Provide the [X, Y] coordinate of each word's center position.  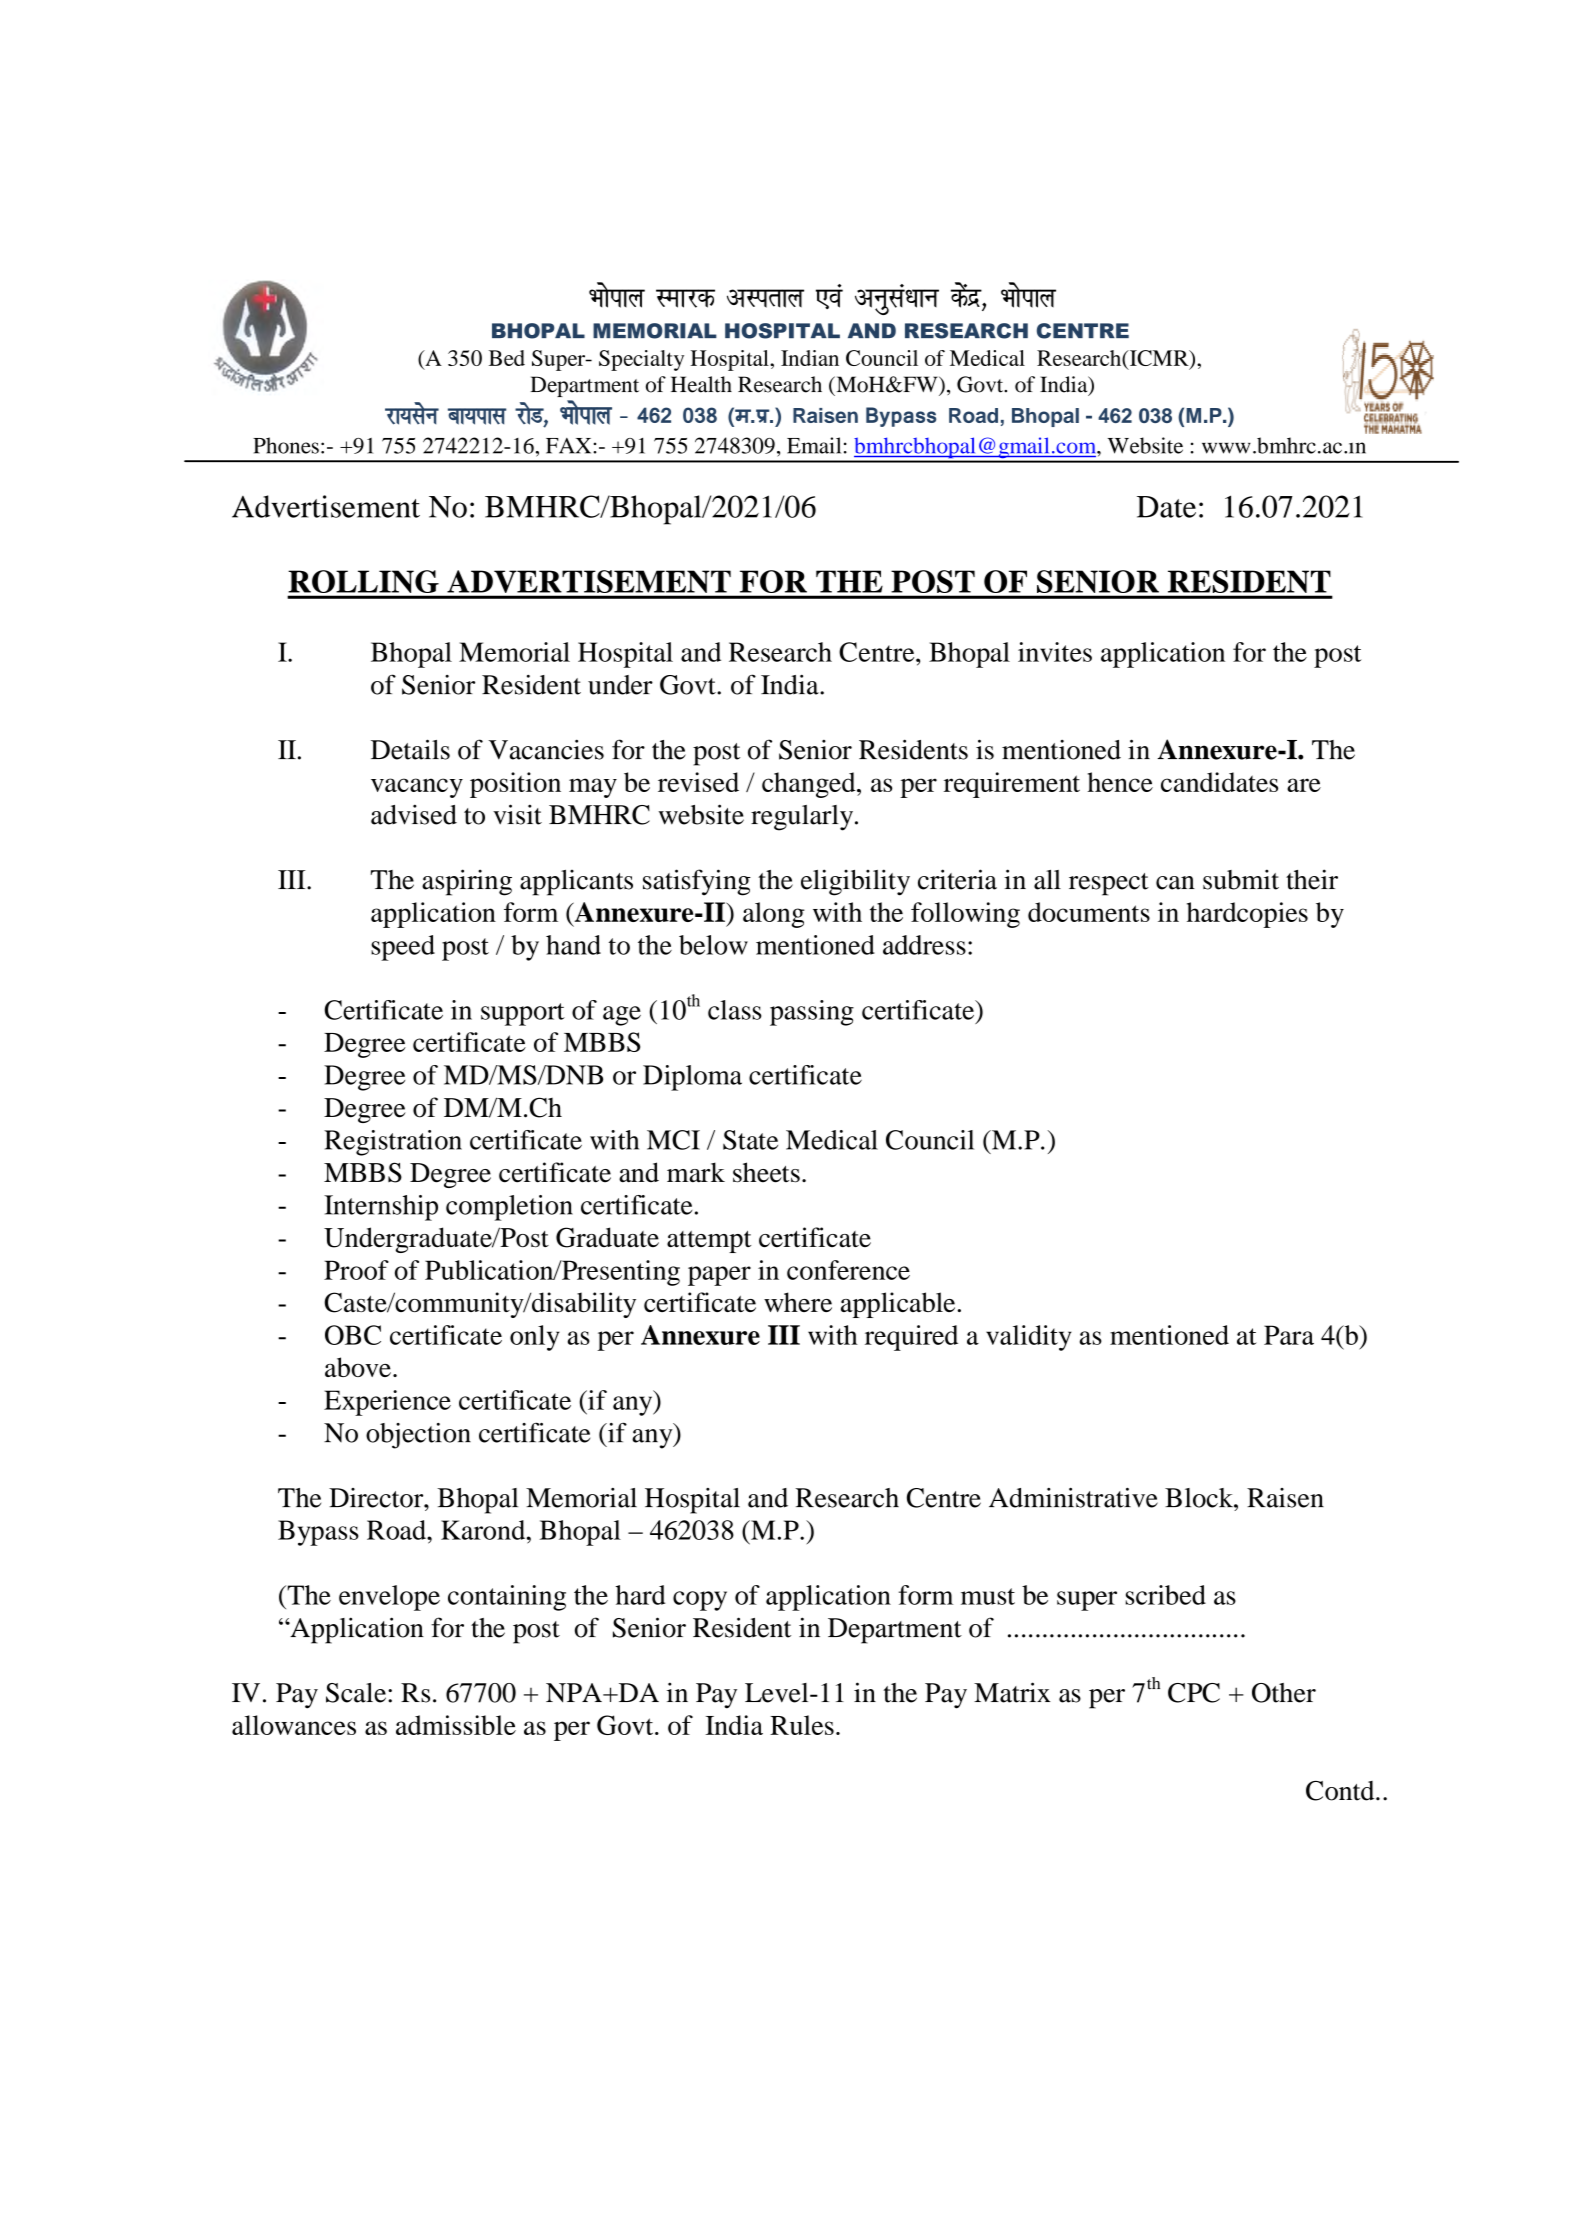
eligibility [855, 882]
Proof [356, 1270]
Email [814, 445]
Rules [802, 1725]
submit [1241, 879]
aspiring [467, 882]
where [798, 1302]
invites [1055, 652]
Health [701, 384]
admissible [456, 1725]
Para [1289, 1335]
